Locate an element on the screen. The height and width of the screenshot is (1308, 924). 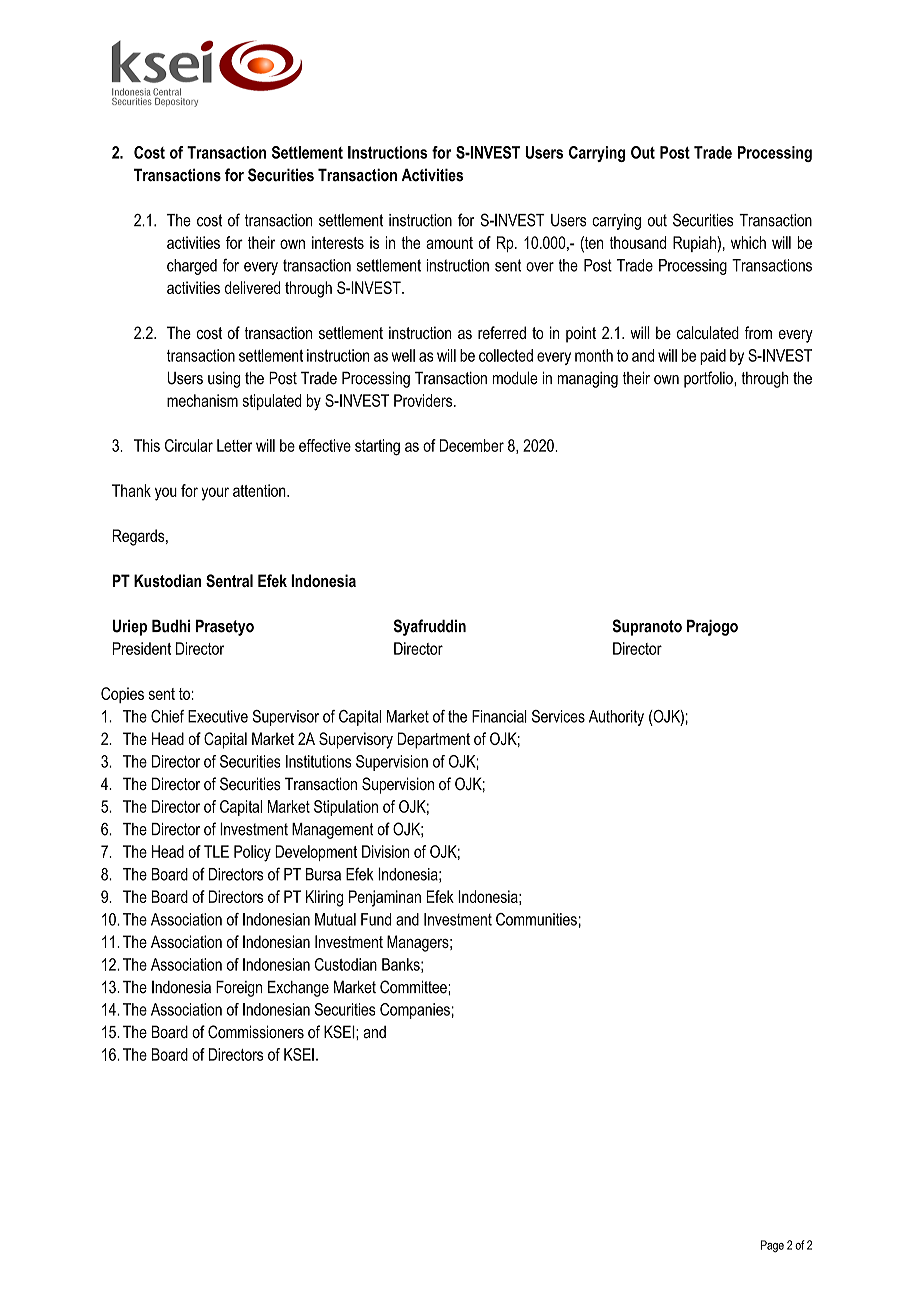
Companies is located at coordinates (415, 1011).
